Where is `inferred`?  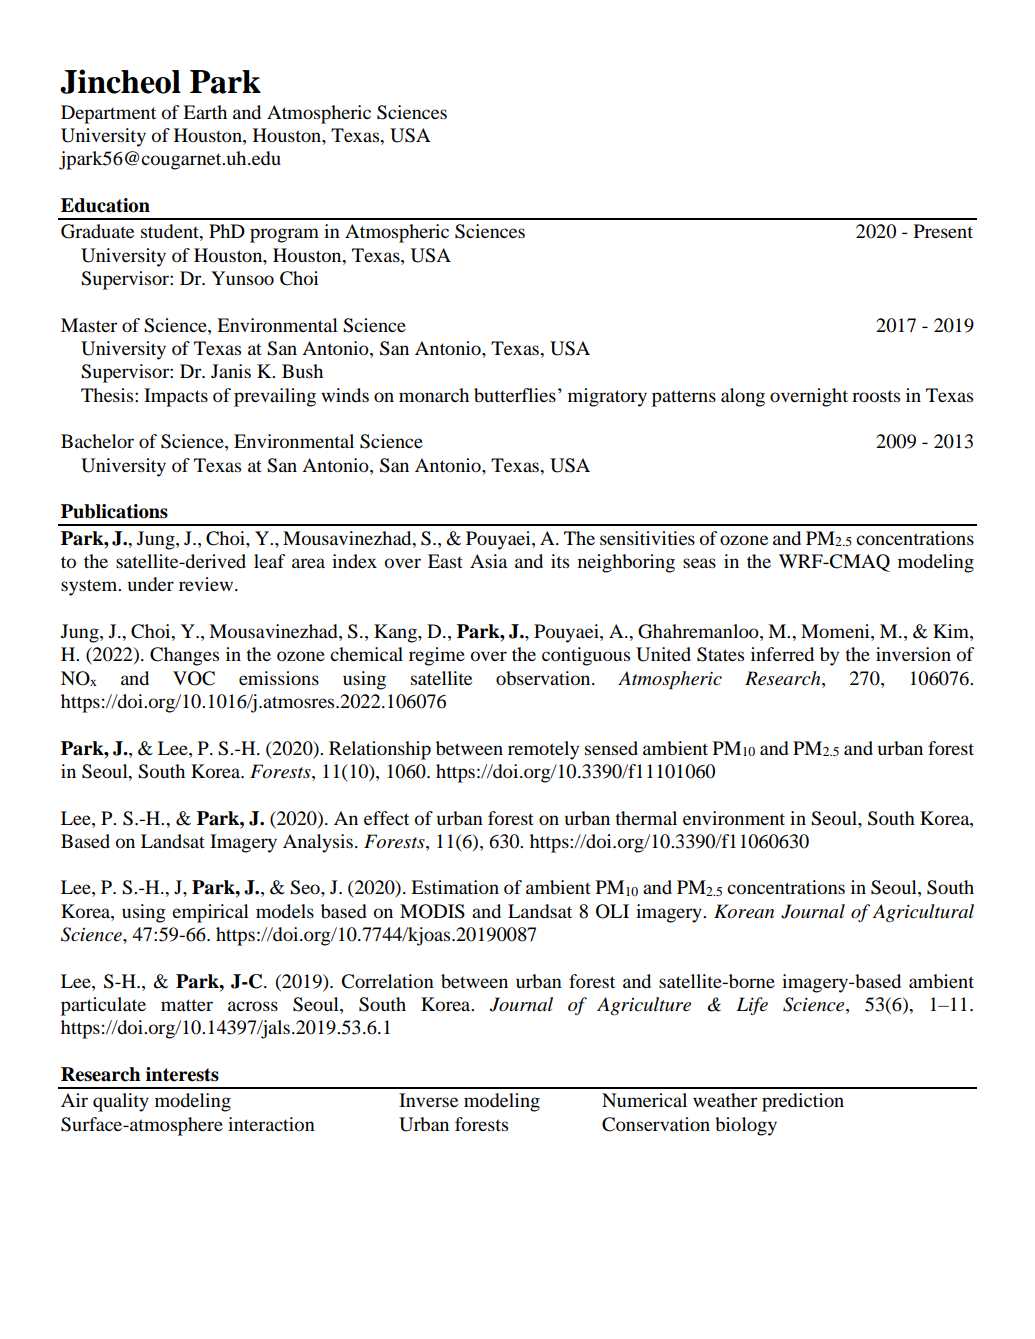 inferred is located at coordinates (782, 654).
